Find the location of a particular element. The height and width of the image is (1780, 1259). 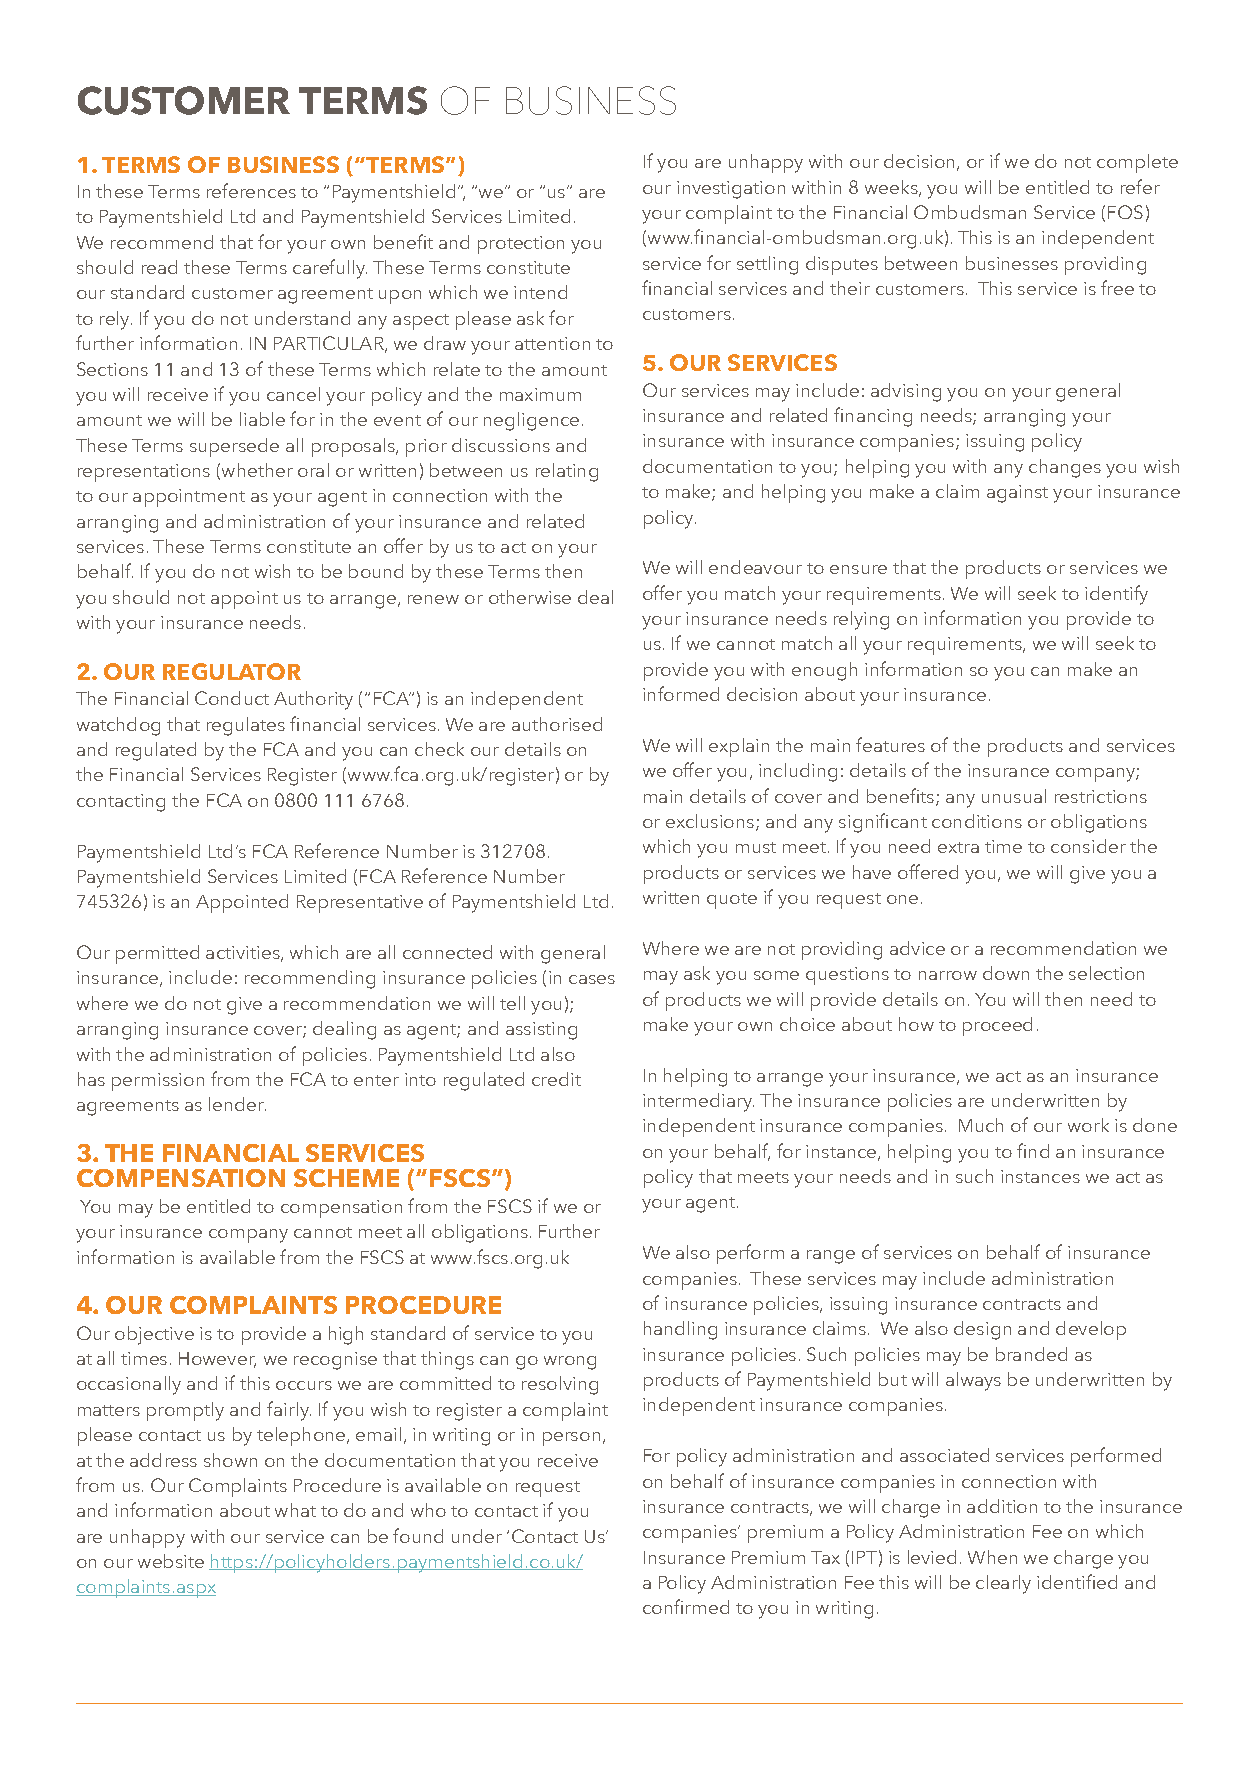

confirmed is located at coordinates (686, 1606).
